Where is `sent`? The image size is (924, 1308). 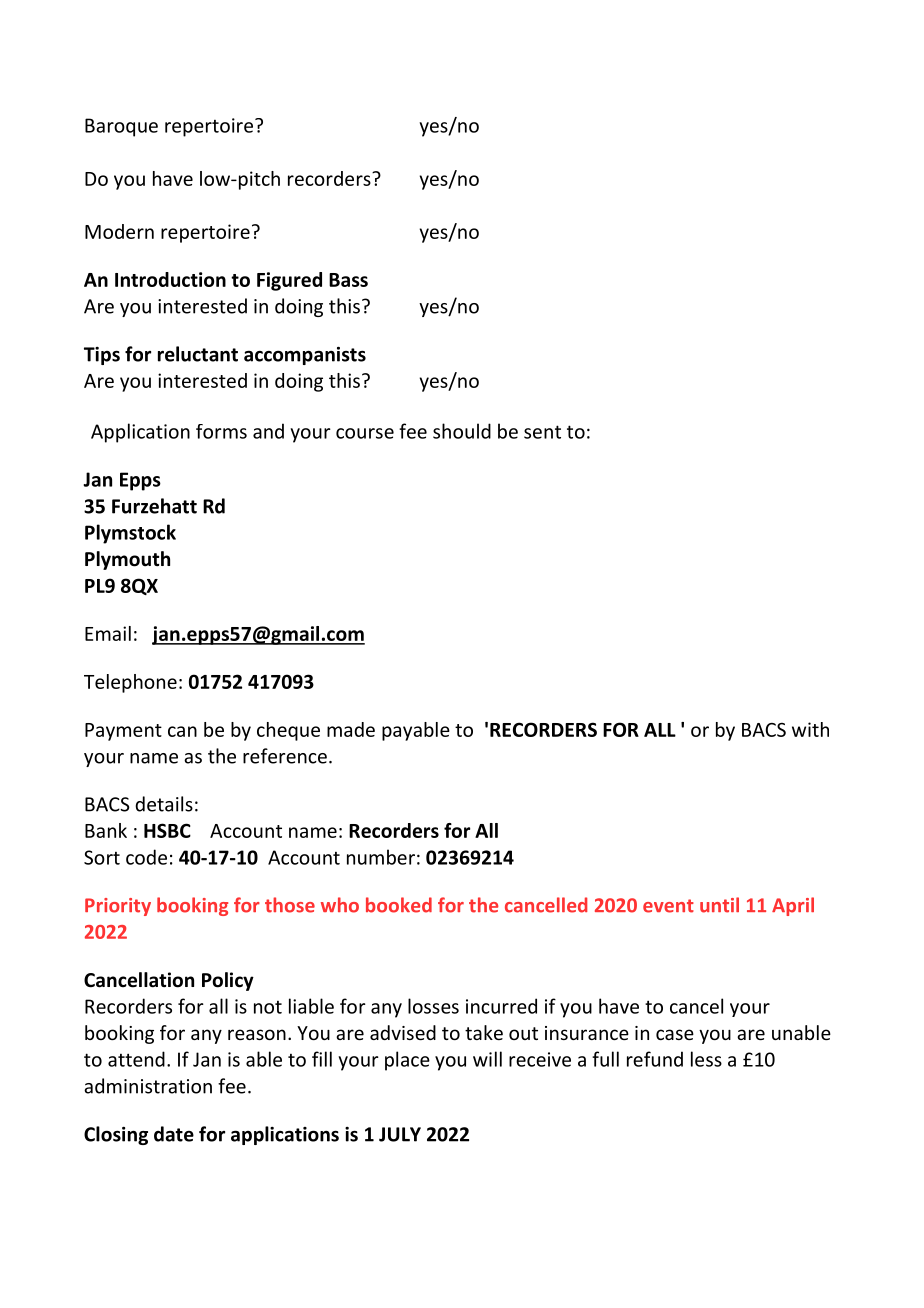 sent is located at coordinates (542, 432).
